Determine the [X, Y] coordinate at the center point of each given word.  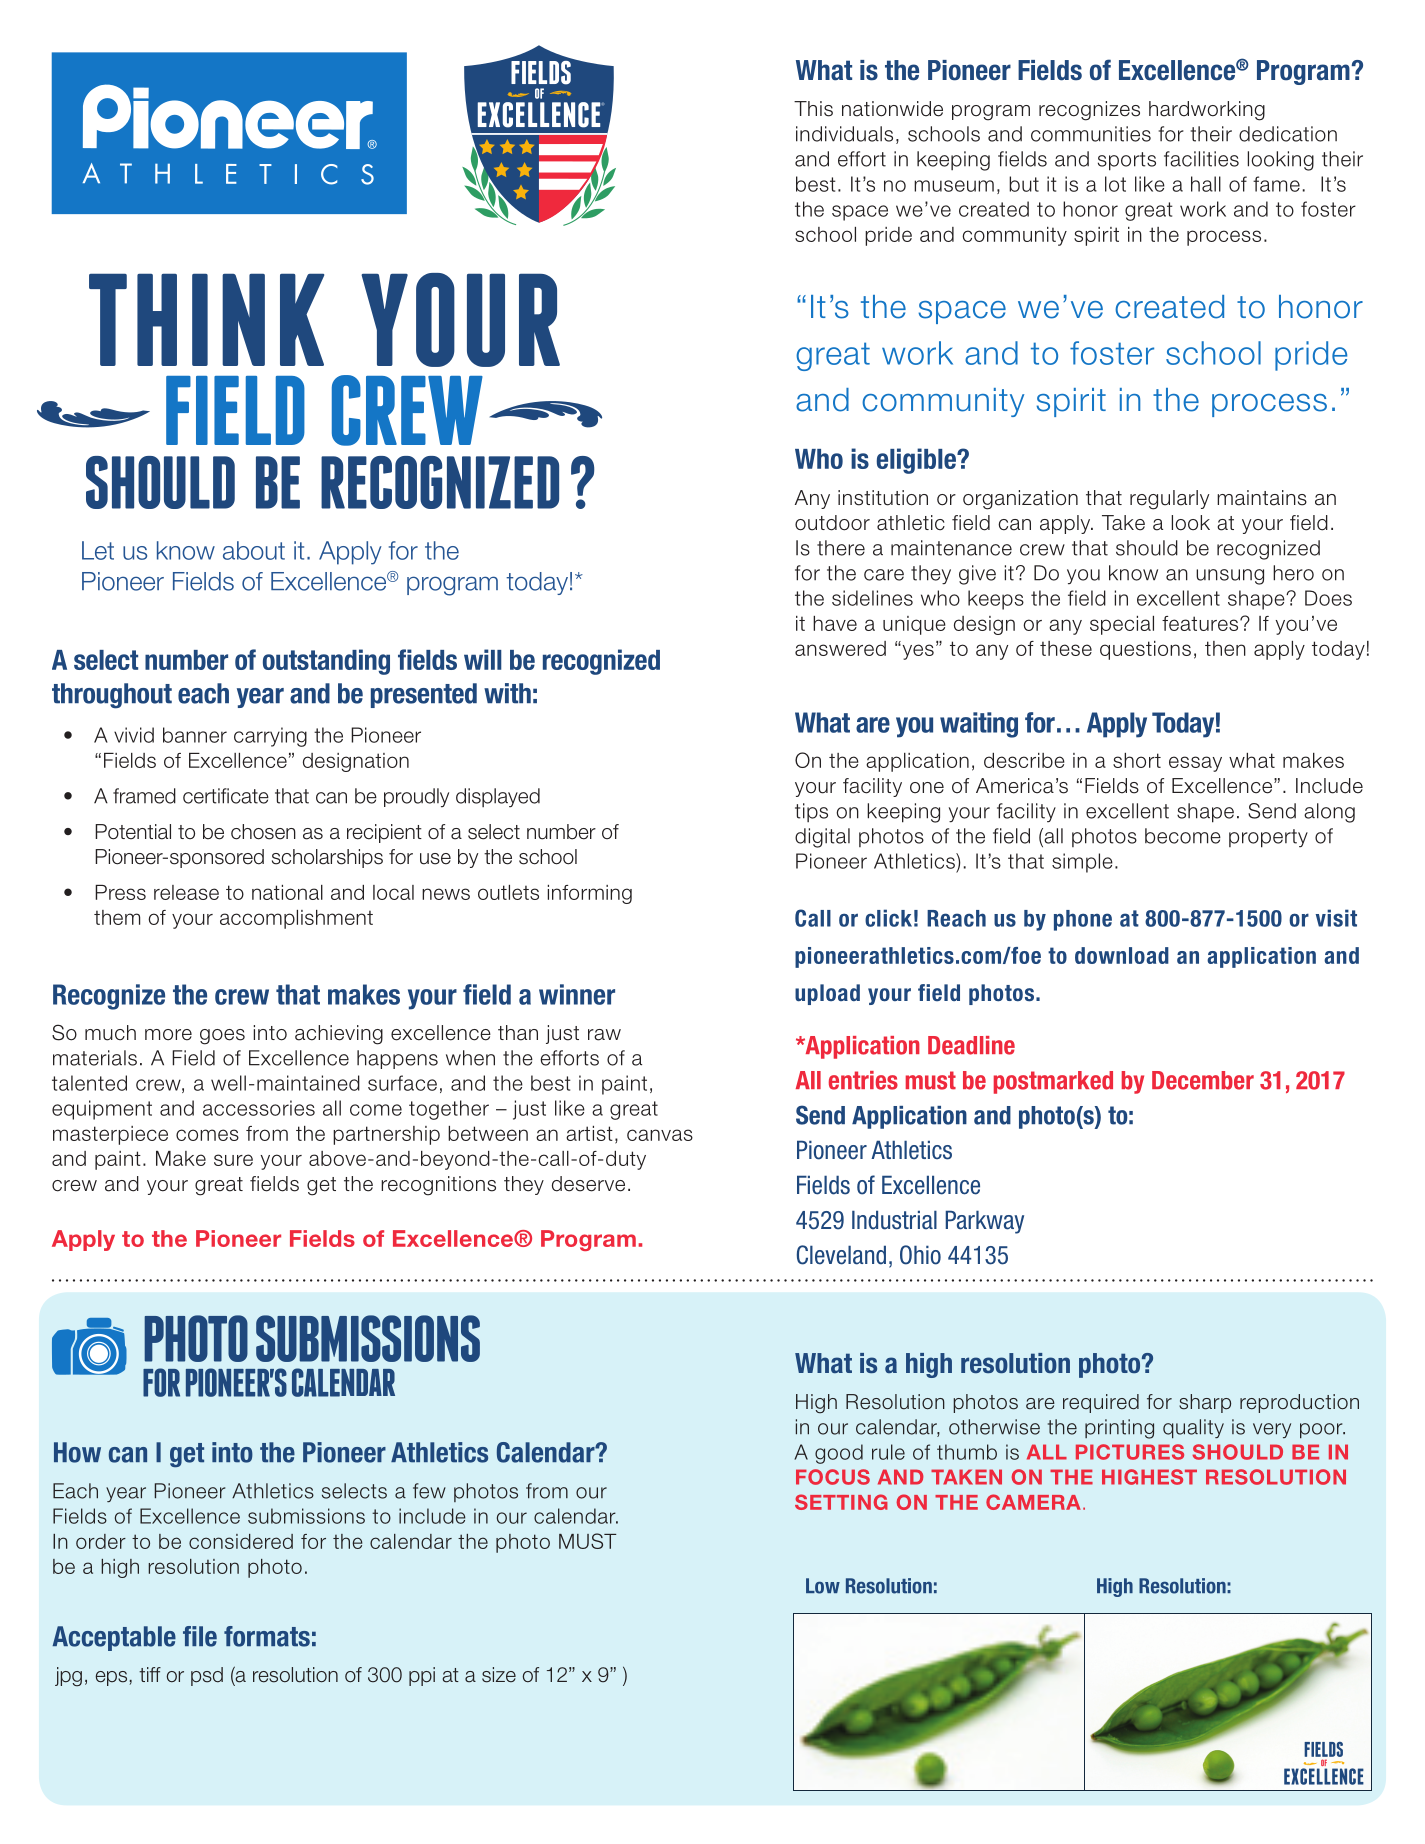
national [287, 892]
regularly [1169, 500]
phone [1083, 920]
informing [590, 894]
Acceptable [114, 1638]
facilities [1201, 159]
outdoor [832, 523]
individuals [844, 134]
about [254, 550]
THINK [206, 320]
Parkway [985, 1222]
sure [233, 1160]
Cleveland [841, 1255]
